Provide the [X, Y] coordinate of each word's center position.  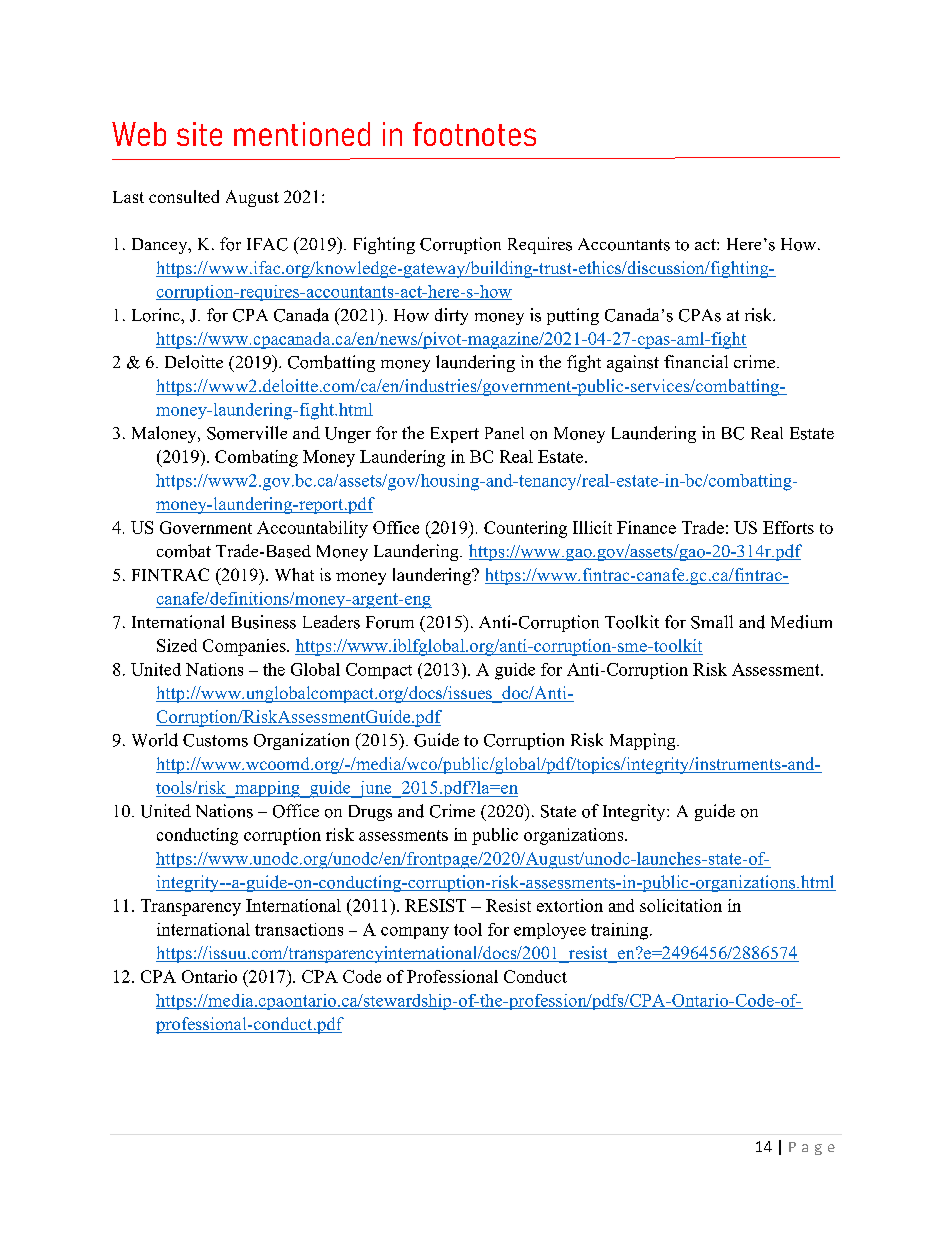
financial [696, 361]
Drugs [370, 813]
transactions [299, 929]
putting [573, 316]
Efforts [788, 527]
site [199, 134]
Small [712, 622]
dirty [451, 316]
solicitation [681, 905]
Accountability [312, 529]
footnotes [474, 134]
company [415, 933]
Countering [525, 529]
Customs [215, 740]
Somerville [247, 433]
